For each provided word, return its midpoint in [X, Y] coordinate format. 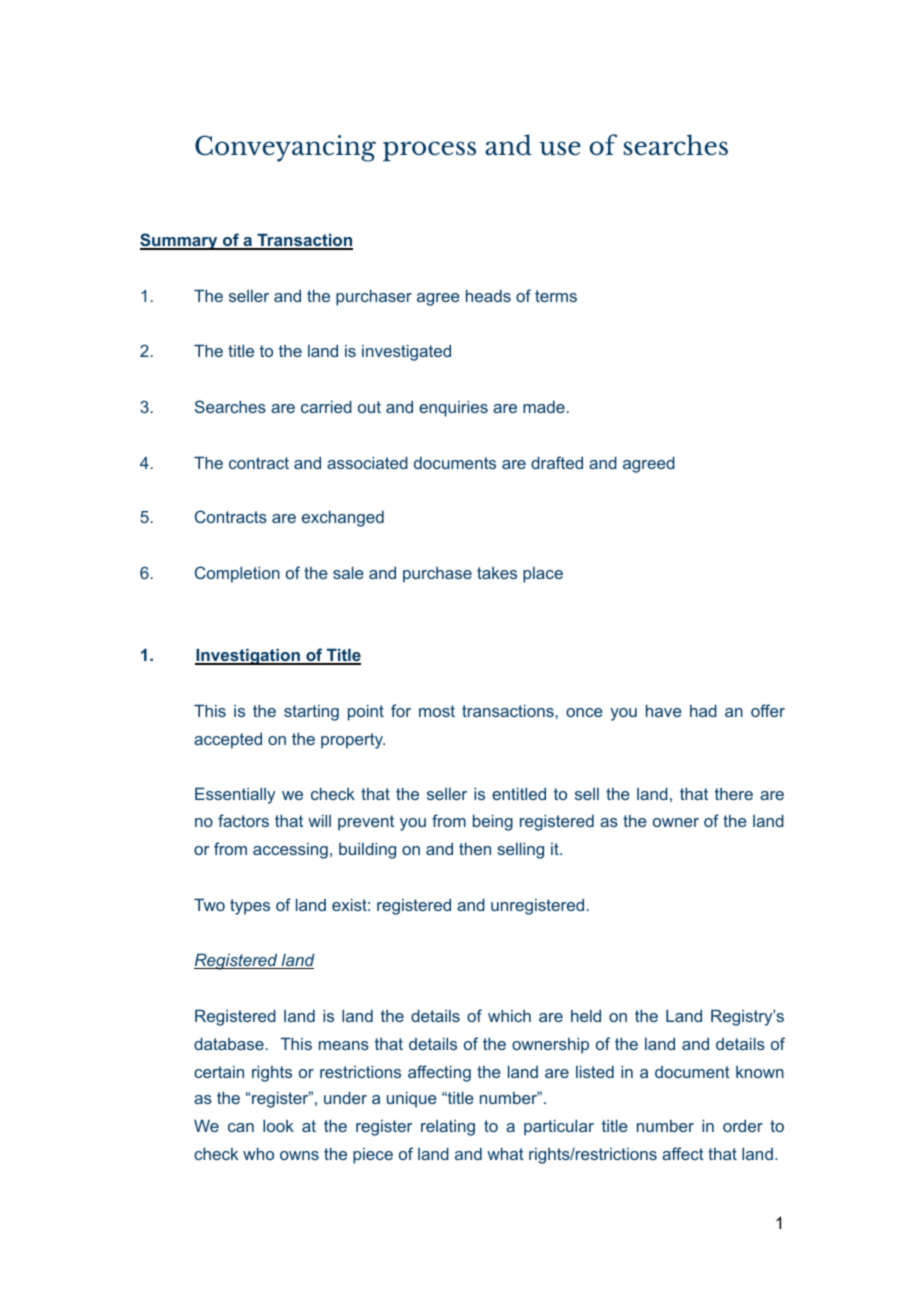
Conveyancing [285, 148]
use [560, 148]
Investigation [248, 656]
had [703, 710]
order [743, 1125]
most [437, 711]
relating [448, 1128]
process [429, 151]
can [241, 1127]
